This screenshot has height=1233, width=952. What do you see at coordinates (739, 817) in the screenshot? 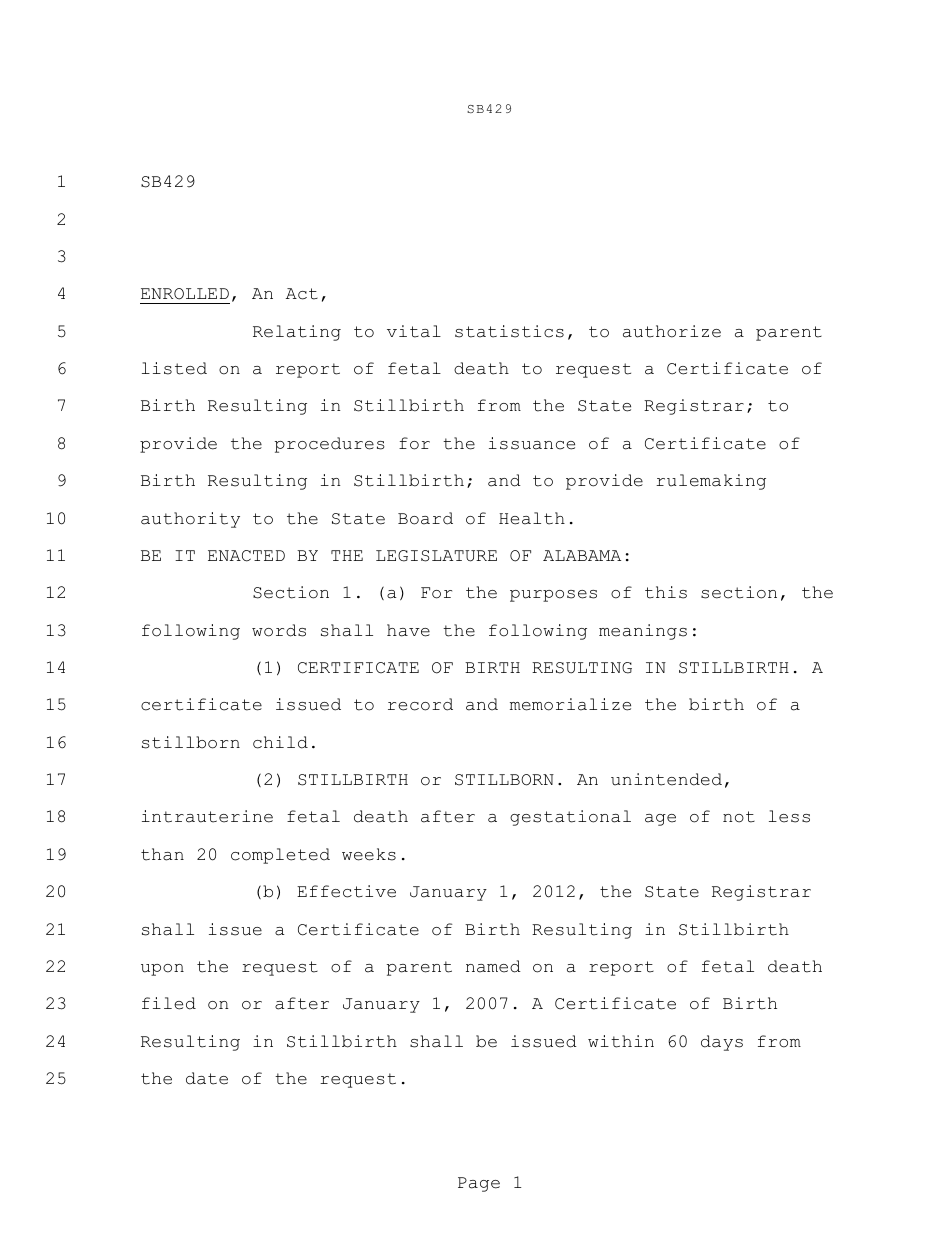
I see `not` at bounding box center [739, 817].
